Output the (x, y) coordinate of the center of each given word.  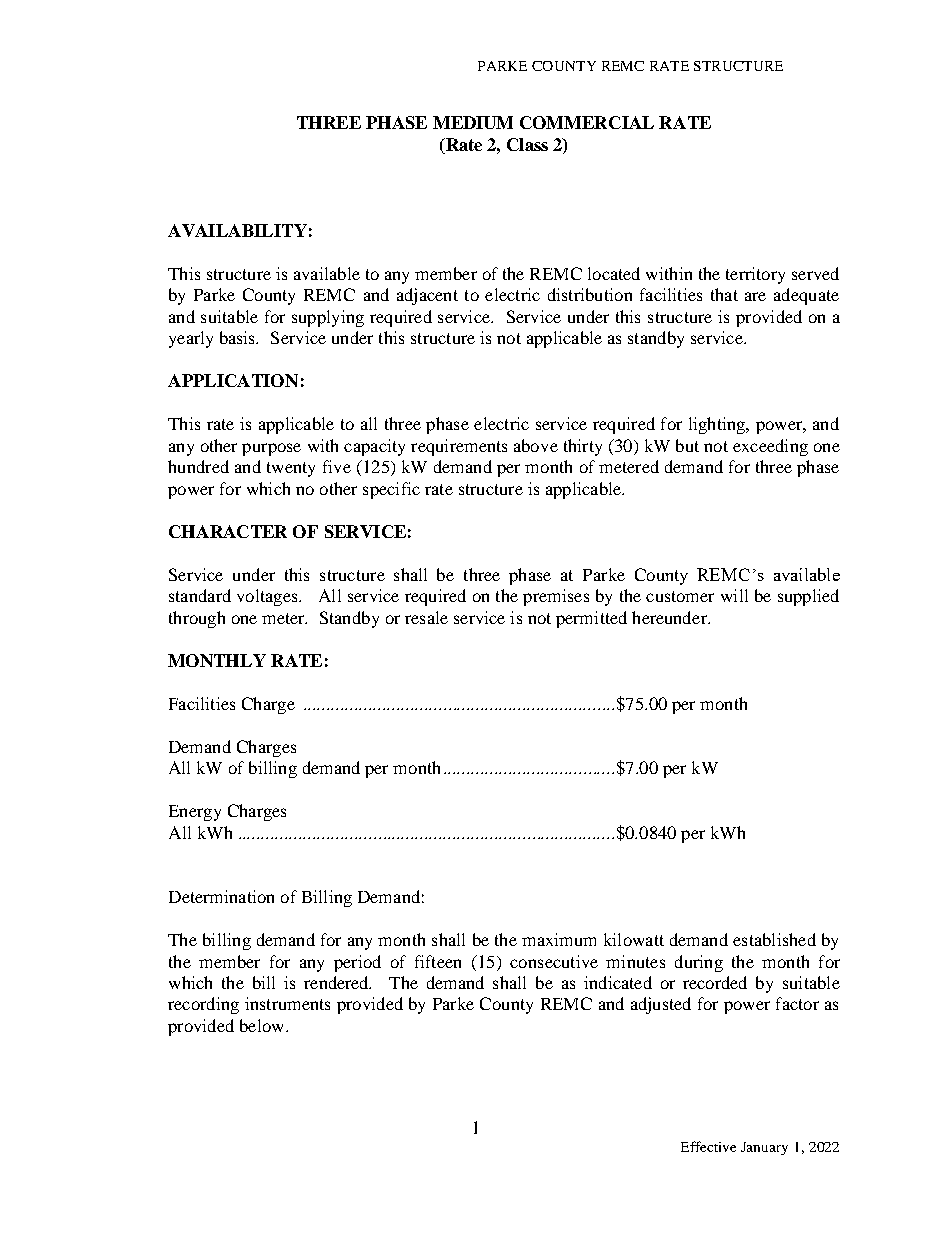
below (261, 1025)
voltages (268, 597)
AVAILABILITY (237, 230)
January (764, 1148)
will (734, 595)
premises (556, 597)
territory (755, 275)
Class (527, 144)
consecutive (554, 961)
